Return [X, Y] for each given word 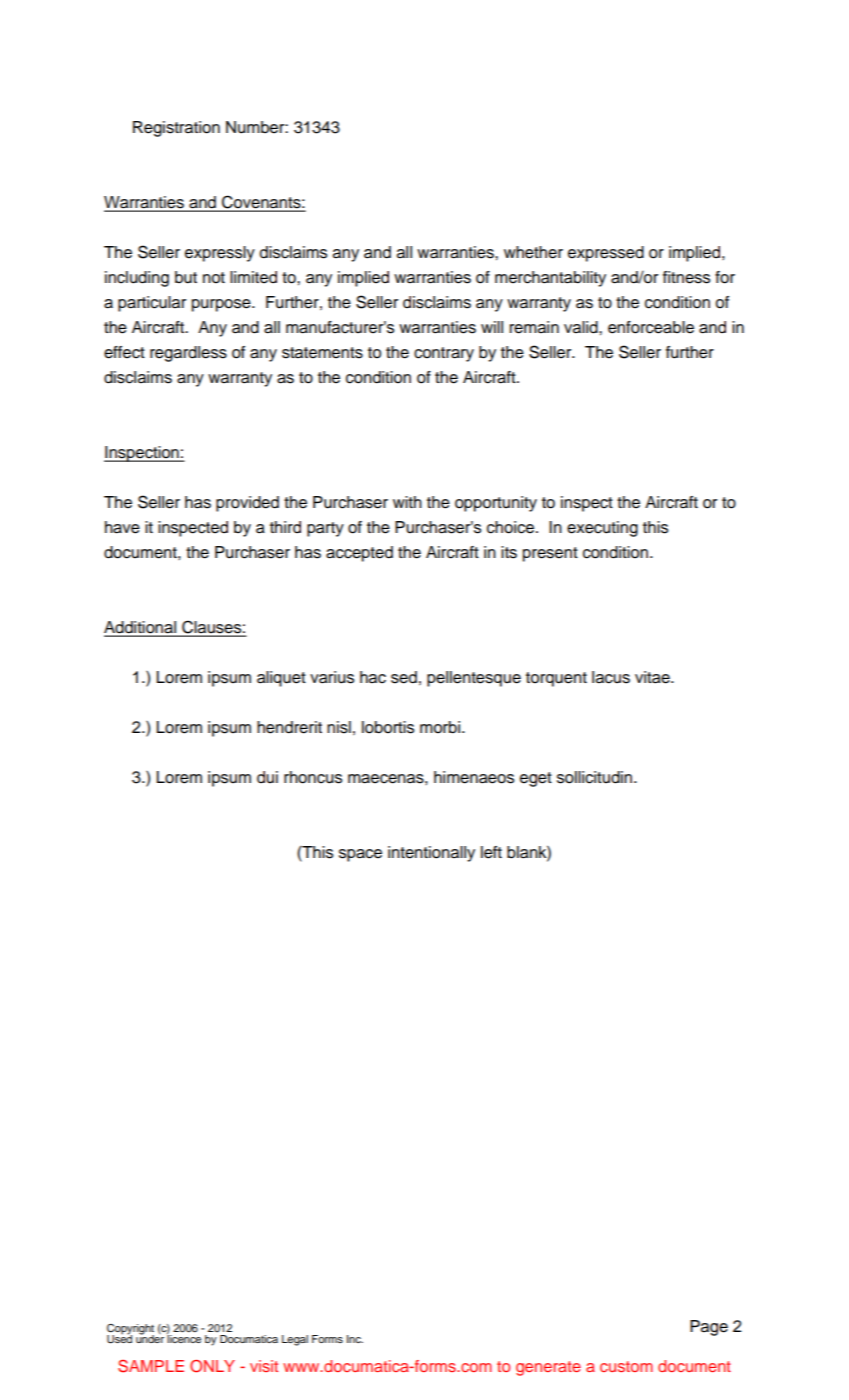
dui [267, 777]
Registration [176, 129]
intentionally [431, 854]
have [122, 527]
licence [184, 1338]
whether [533, 252]
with [407, 502]
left [491, 852]
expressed [606, 254]
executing [602, 529]
